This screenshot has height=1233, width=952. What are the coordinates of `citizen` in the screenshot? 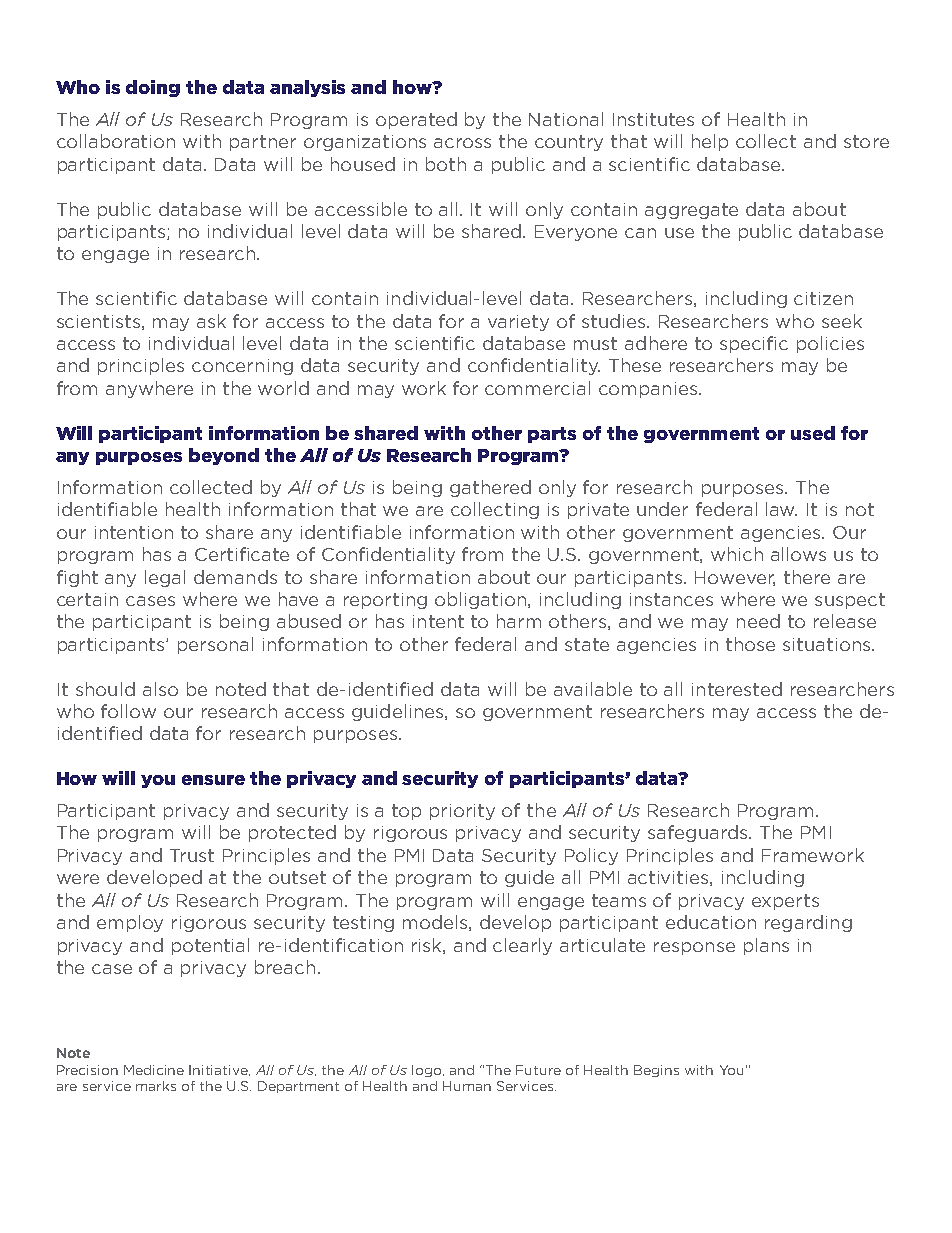 It's located at (823, 298).
